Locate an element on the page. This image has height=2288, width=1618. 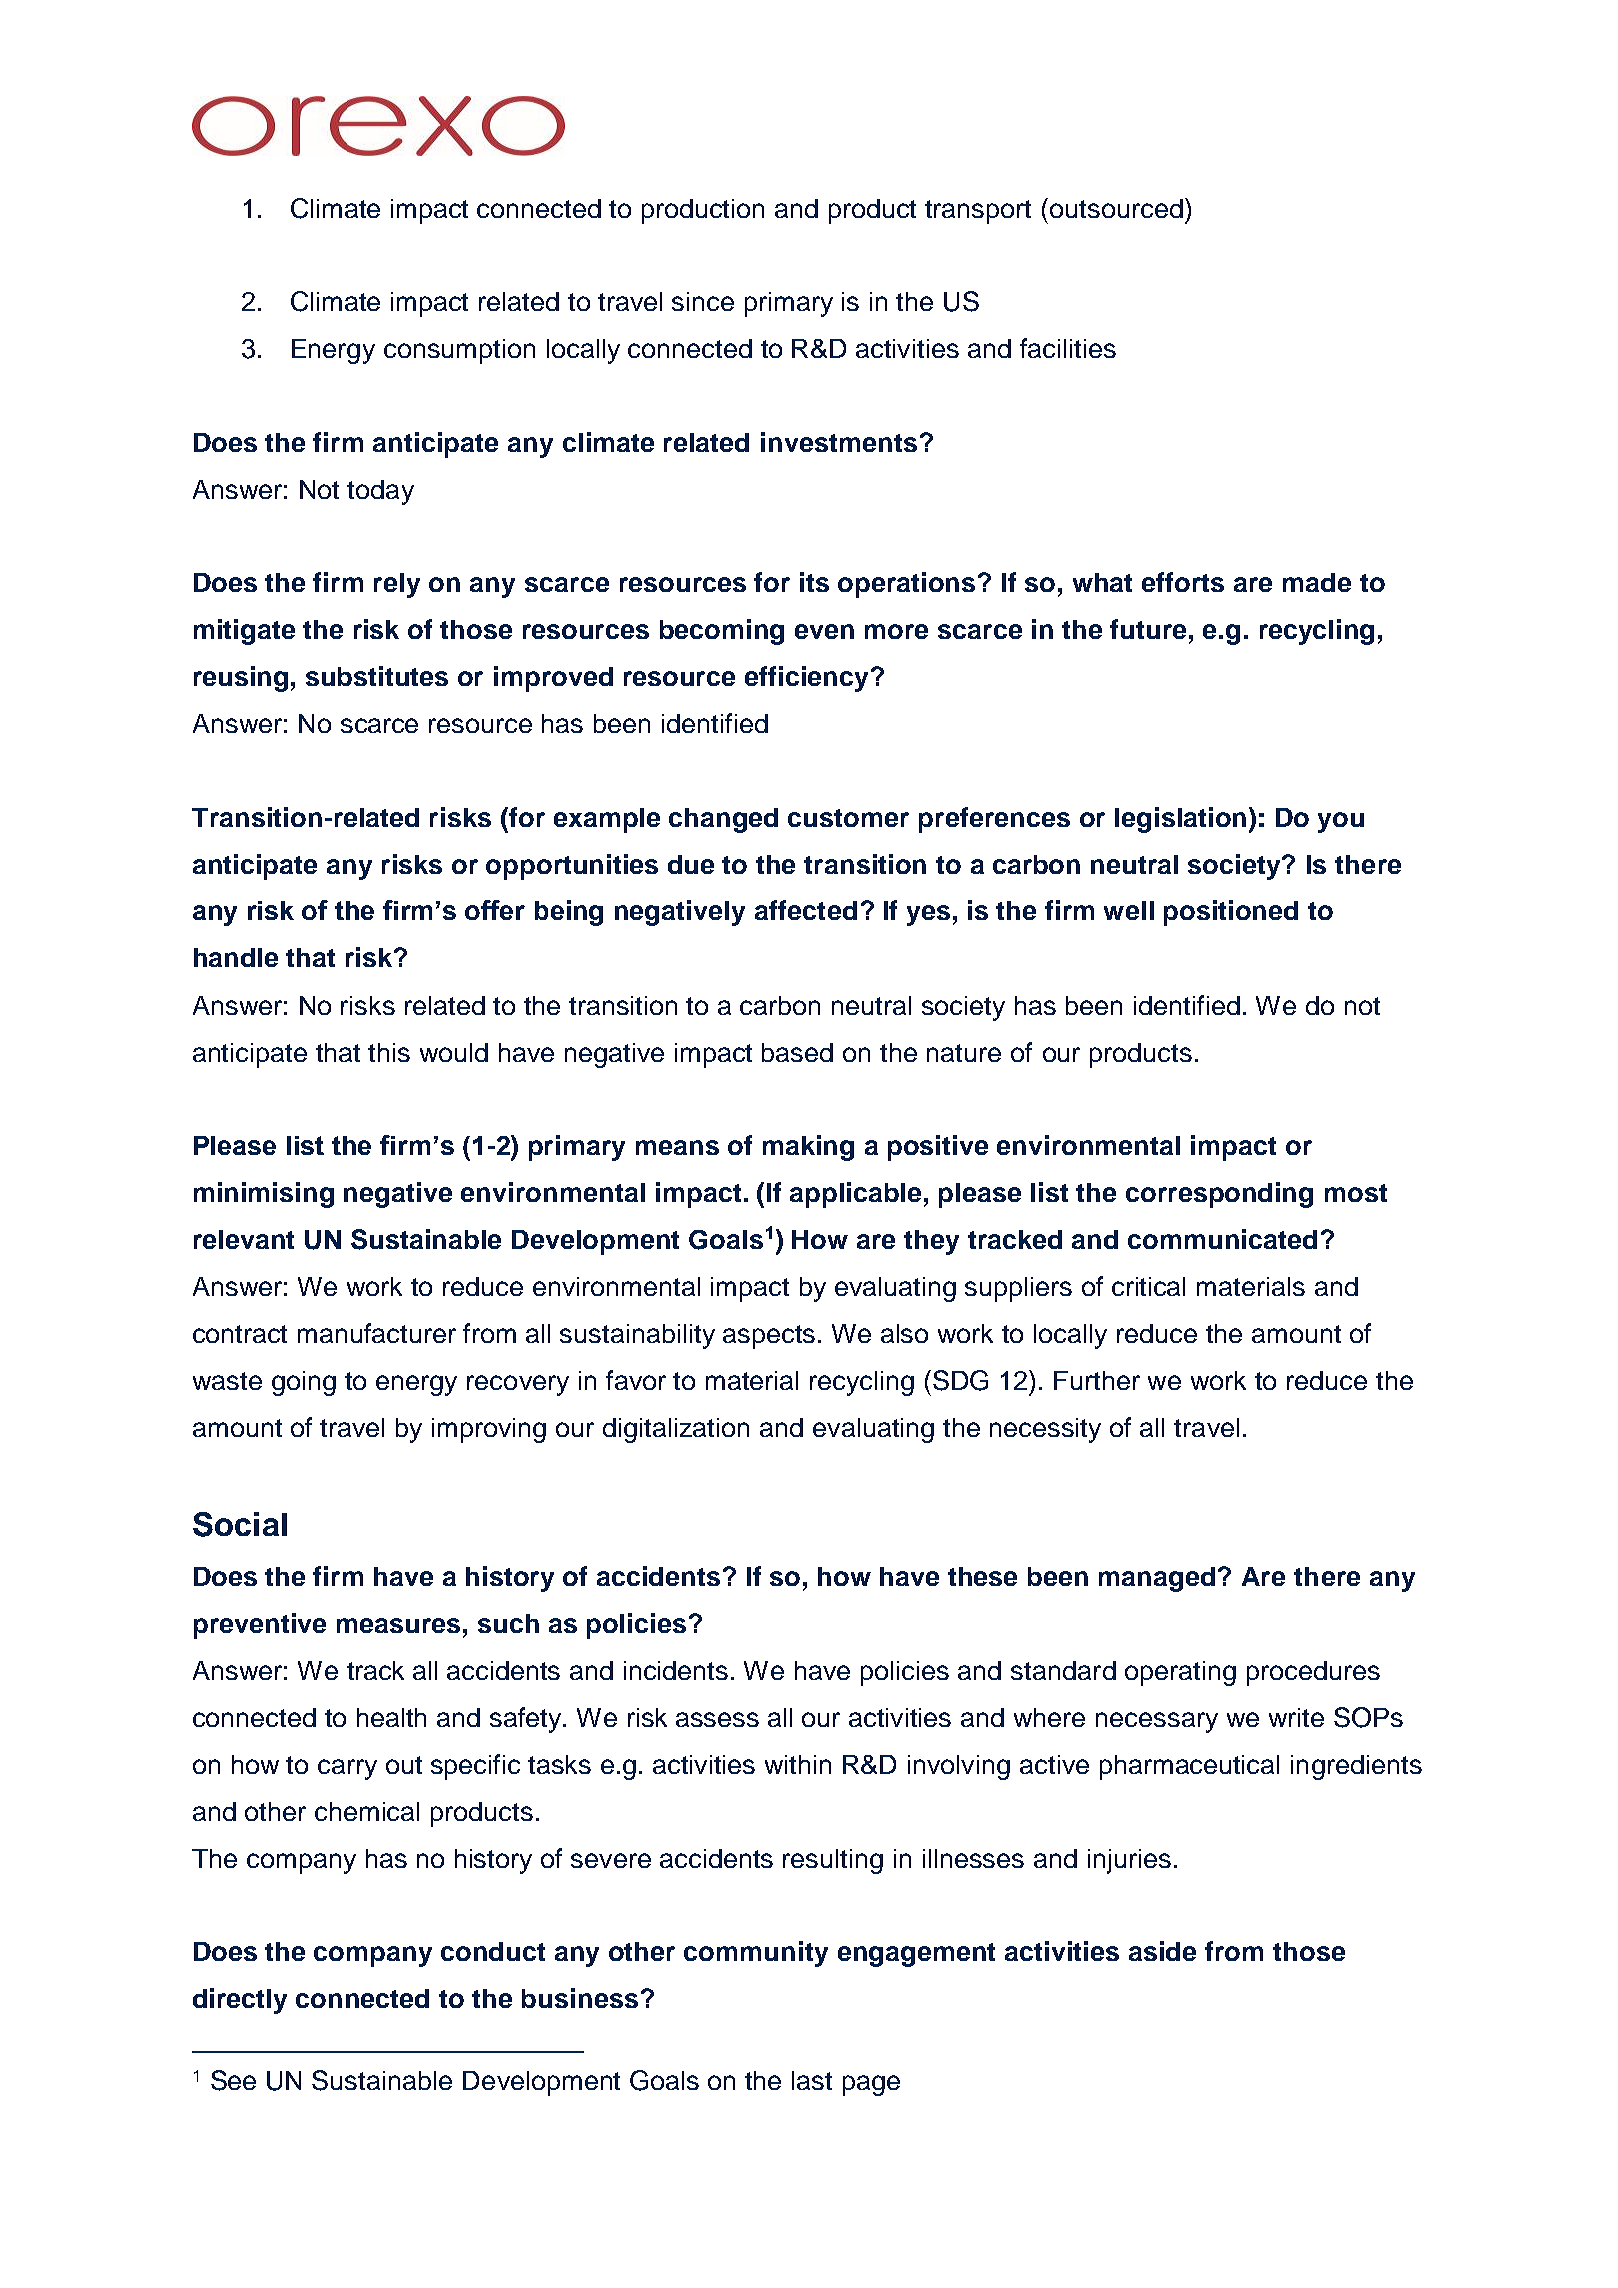
making is located at coordinates (808, 1148).
